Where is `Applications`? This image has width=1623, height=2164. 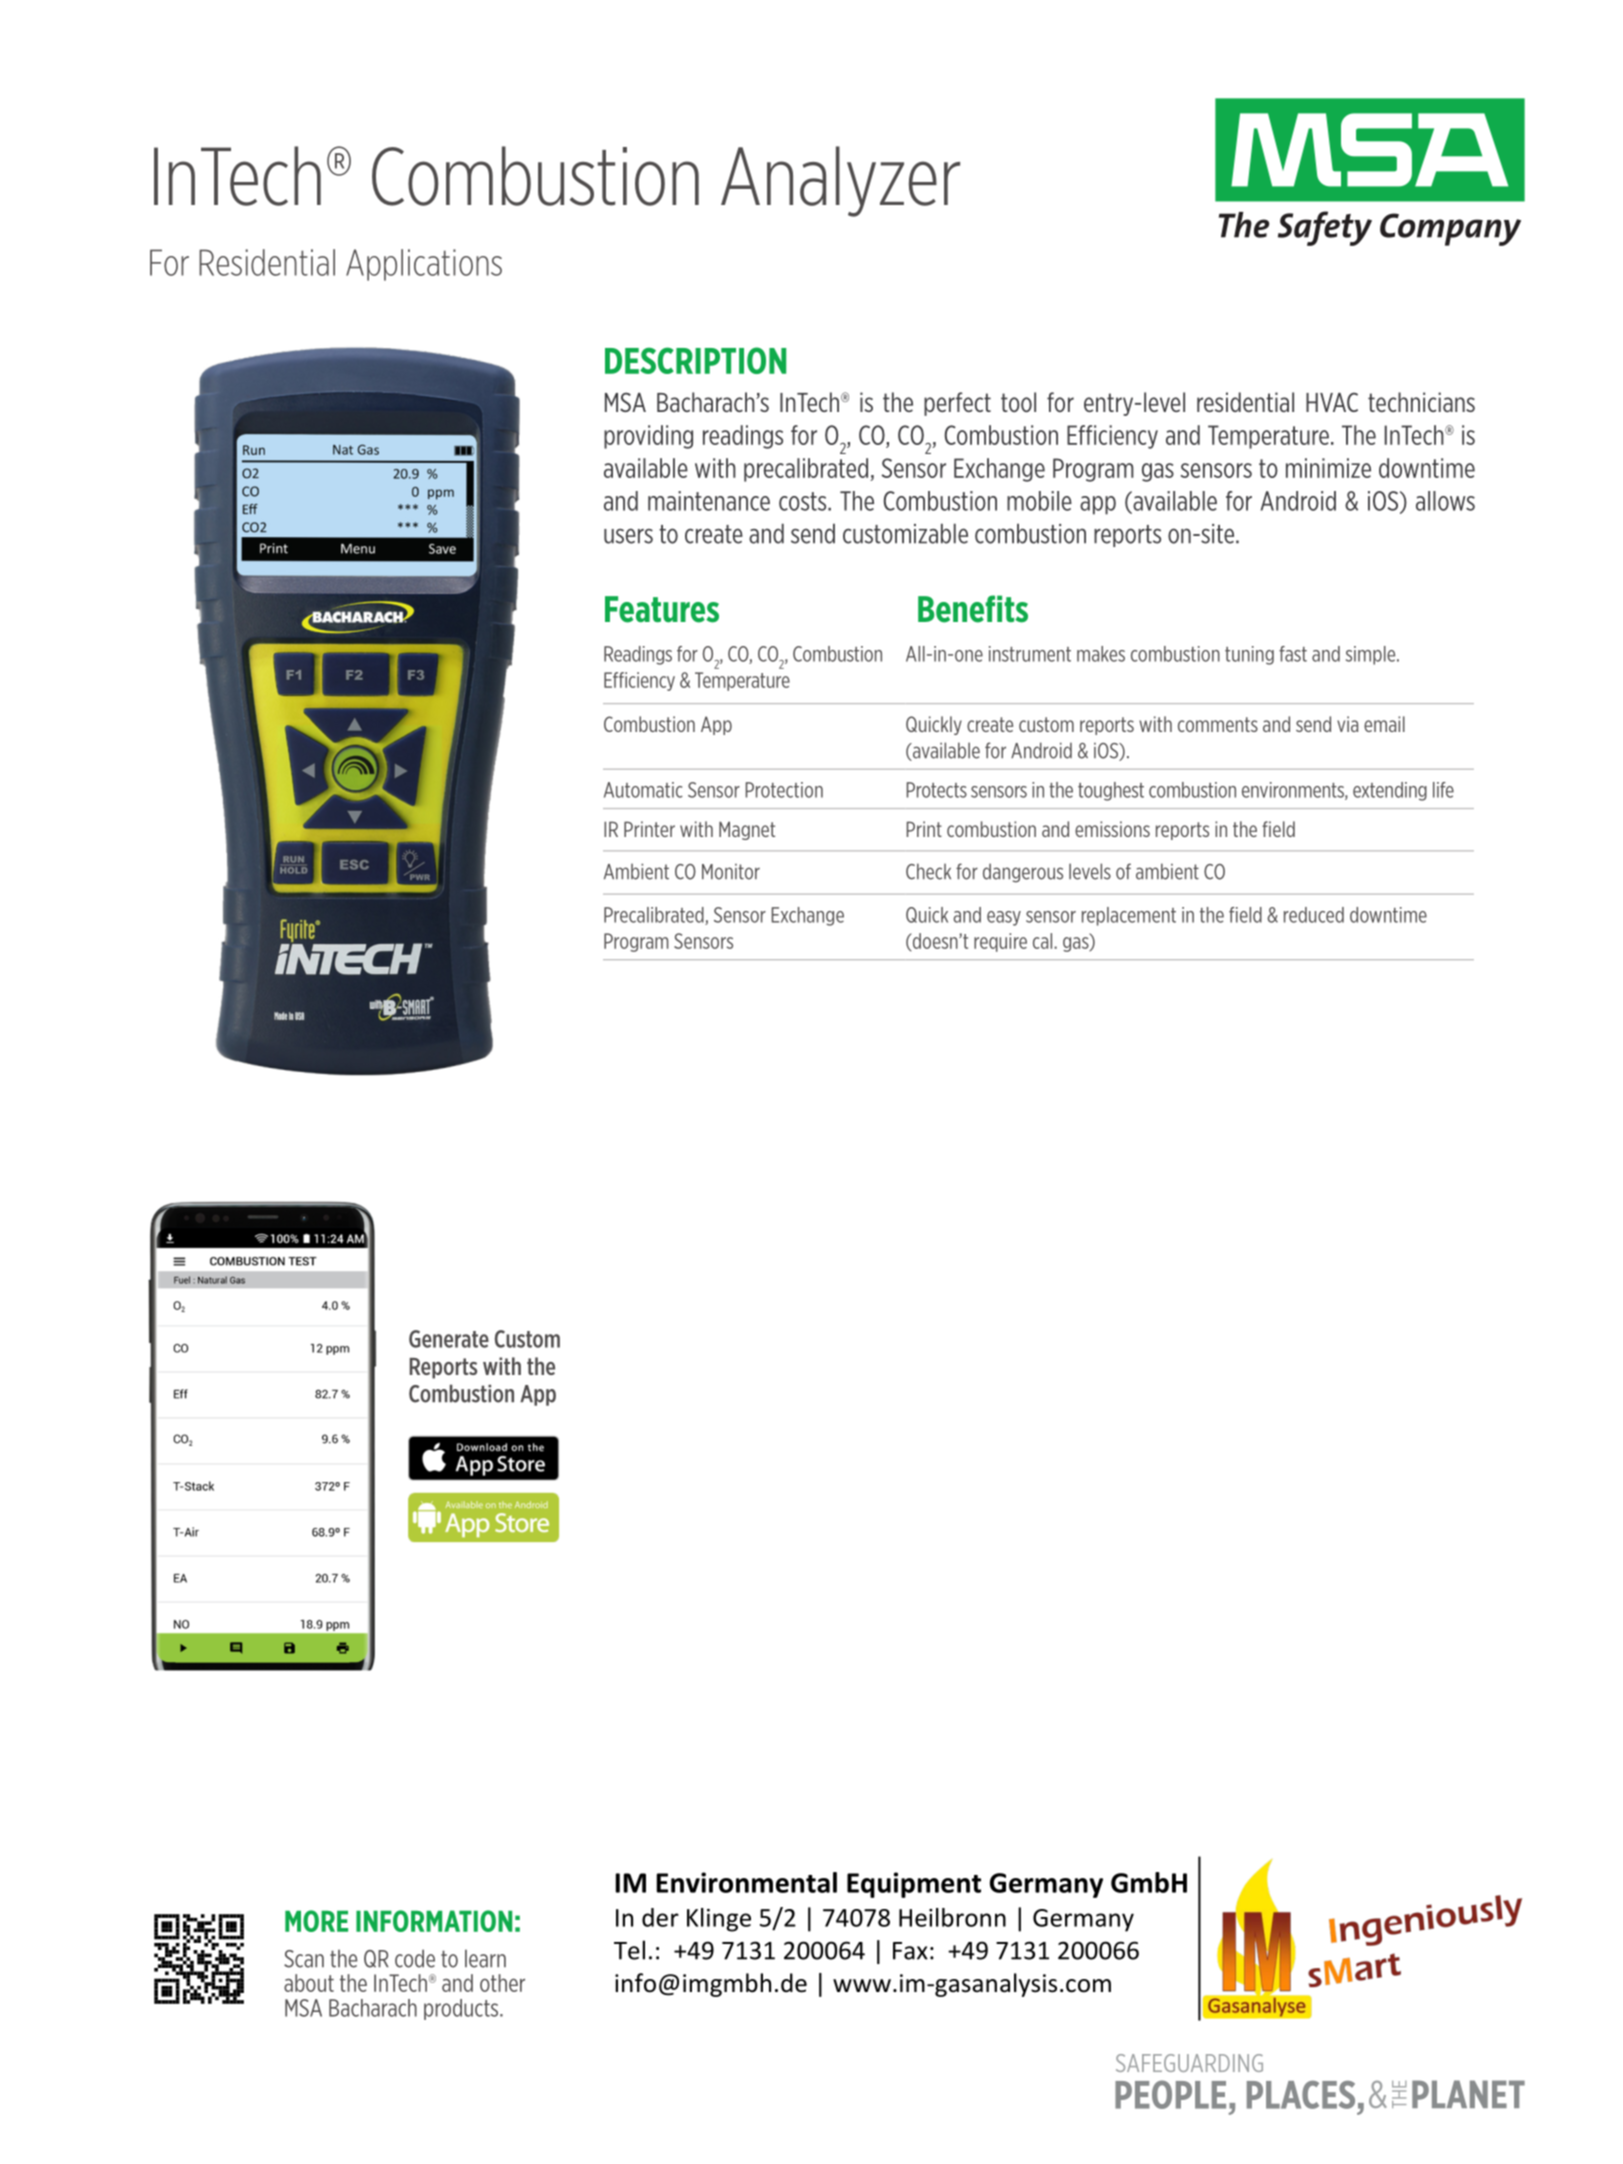
Applications is located at coordinates (424, 265).
